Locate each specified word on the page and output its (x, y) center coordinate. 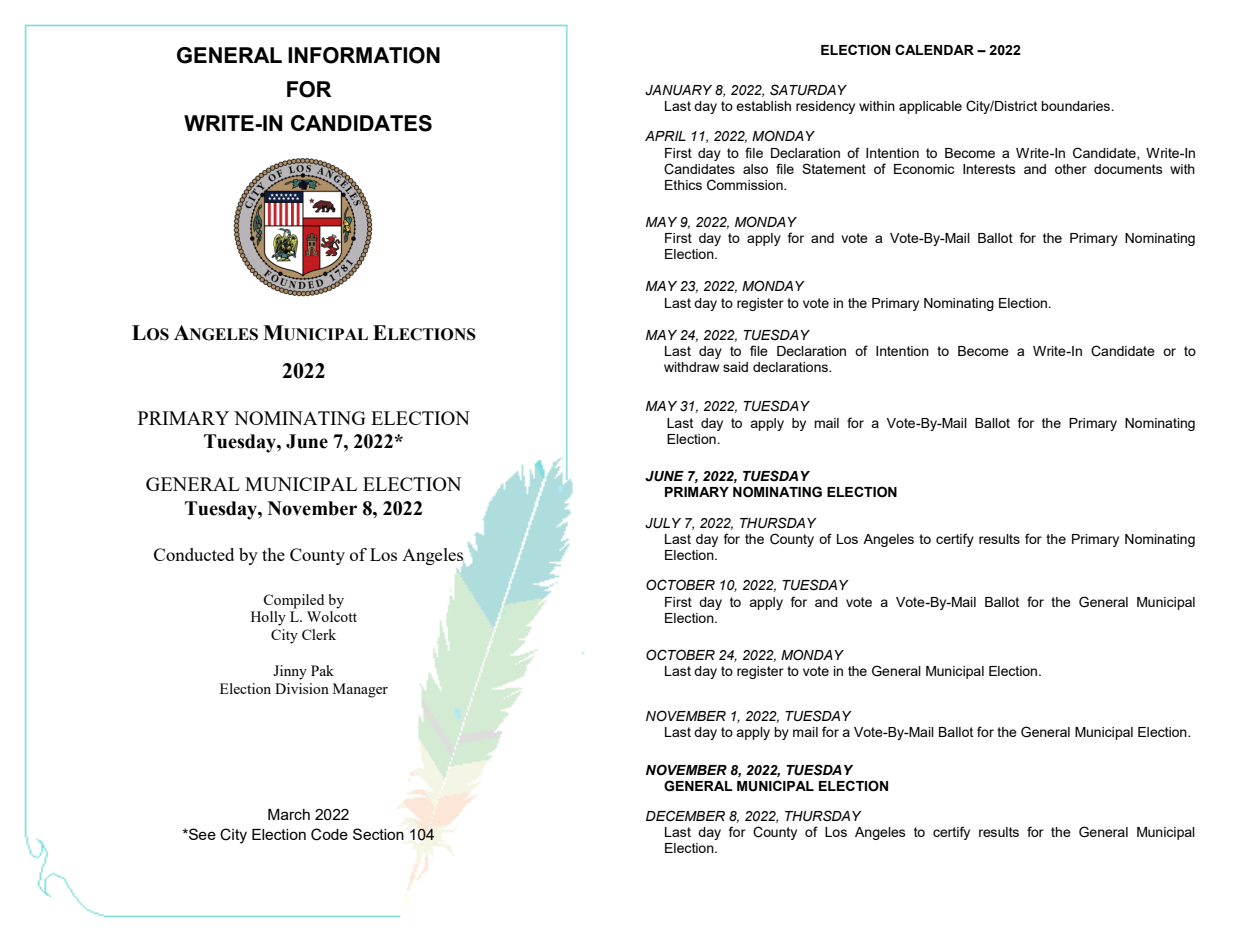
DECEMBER (685, 815)
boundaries (1077, 106)
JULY (663, 523)
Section (378, 834)
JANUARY (678, 90)
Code (329, 834)
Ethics (683, 185)
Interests (989, 169)
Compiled (293, 601)
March (289, 814)
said (735, 367)
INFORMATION (364, 55)
